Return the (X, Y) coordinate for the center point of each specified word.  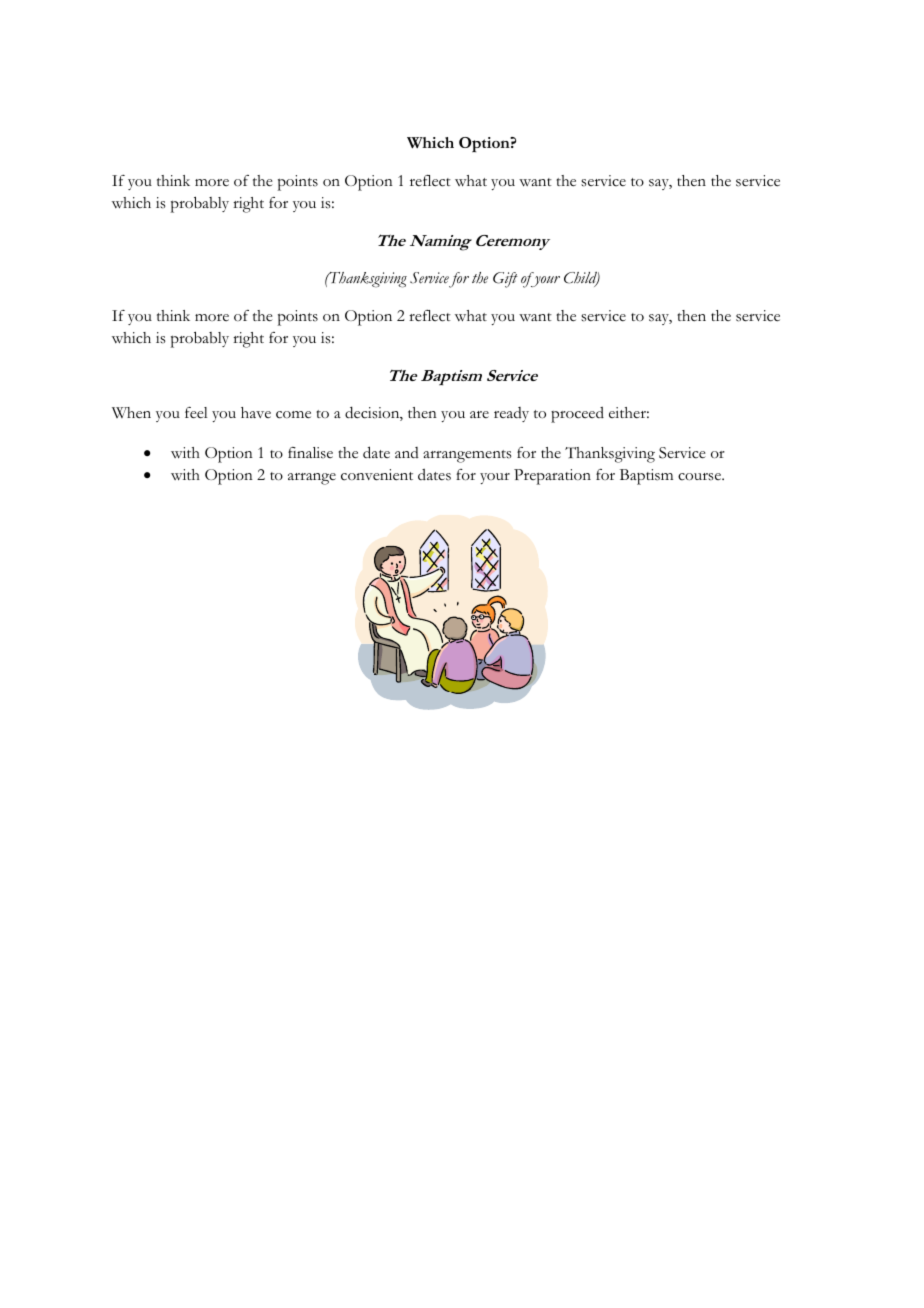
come (293, 415)
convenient (377, 475)
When (131, 413)
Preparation (552, 477)
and (407, 452)
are (479, 414)
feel (196, 413)
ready (511, 414)
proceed (577, 415)
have (256, 412)
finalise (310, 453)
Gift (505, 280)
